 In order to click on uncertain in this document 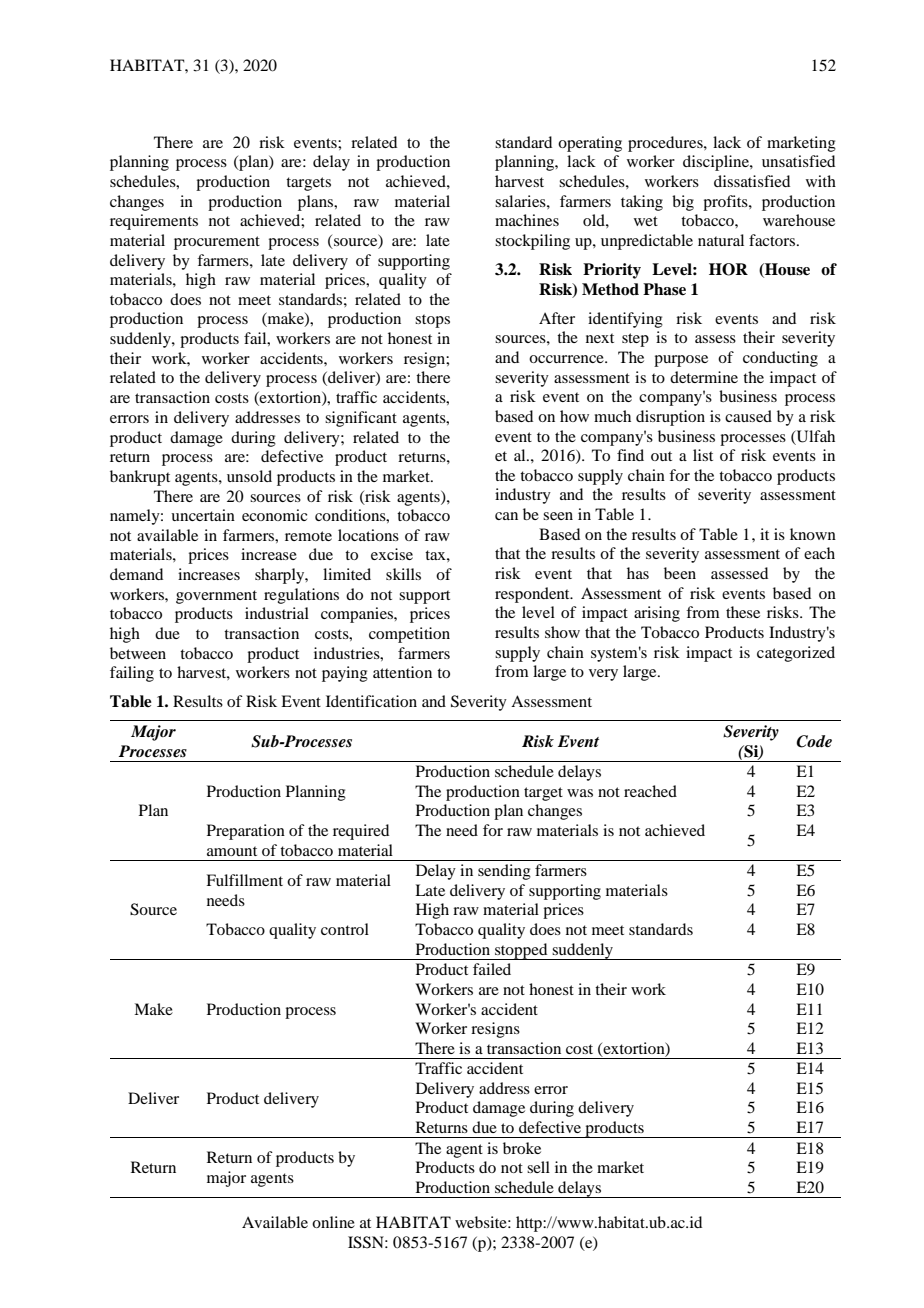, I will do `click(203, 515)`.
